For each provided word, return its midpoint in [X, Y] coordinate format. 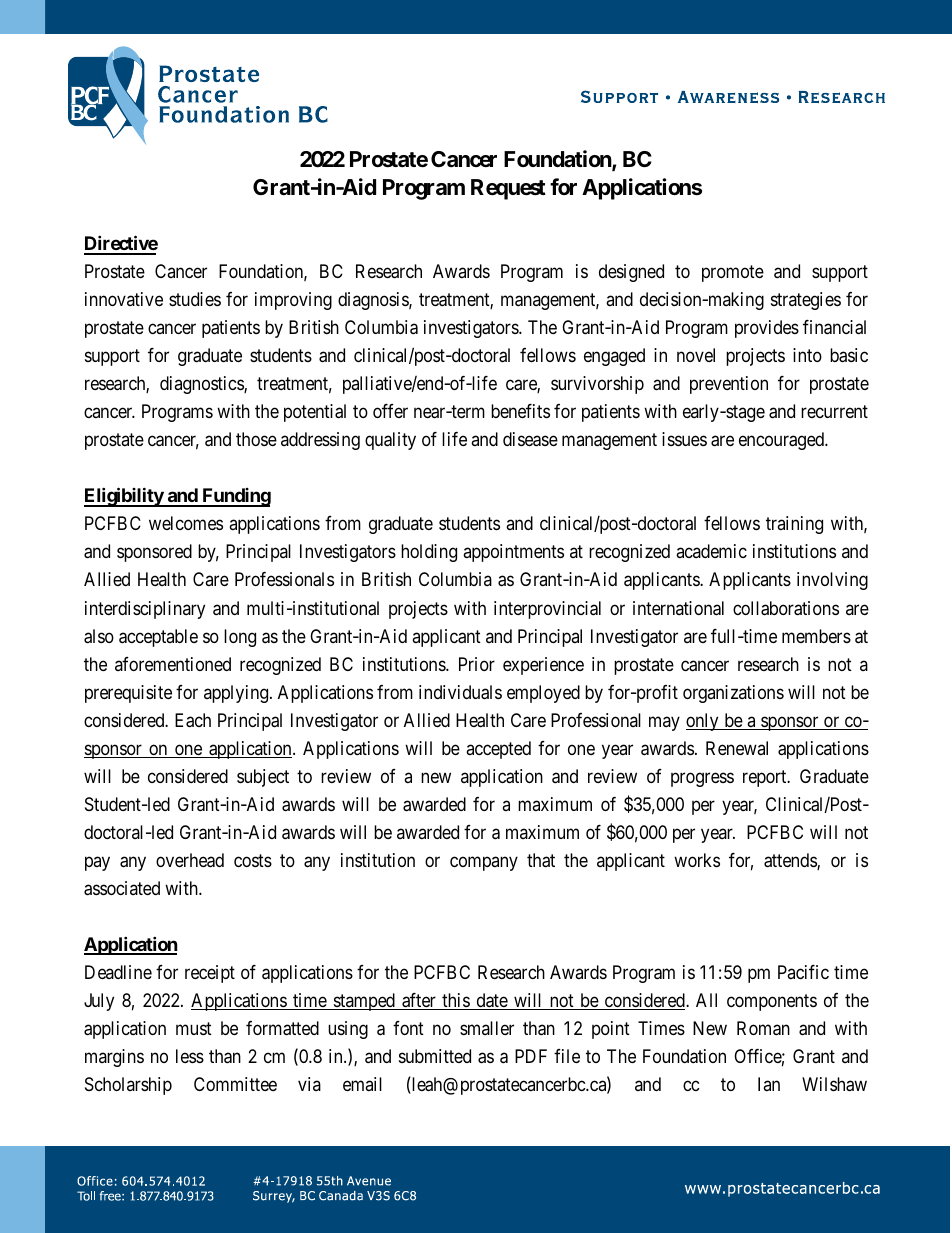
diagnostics [202, 385]
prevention [729, 385]
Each [193, 720]
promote [733, 273]
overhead [190, 860]
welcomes [186, 523]
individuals [460, 692]
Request [508, 189]
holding [429, 553]
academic [711, 551]
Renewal [737, 748]
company [484, 863]
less [190, 1056]
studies [195, 299]
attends [791, 861]
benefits [520, 411]
